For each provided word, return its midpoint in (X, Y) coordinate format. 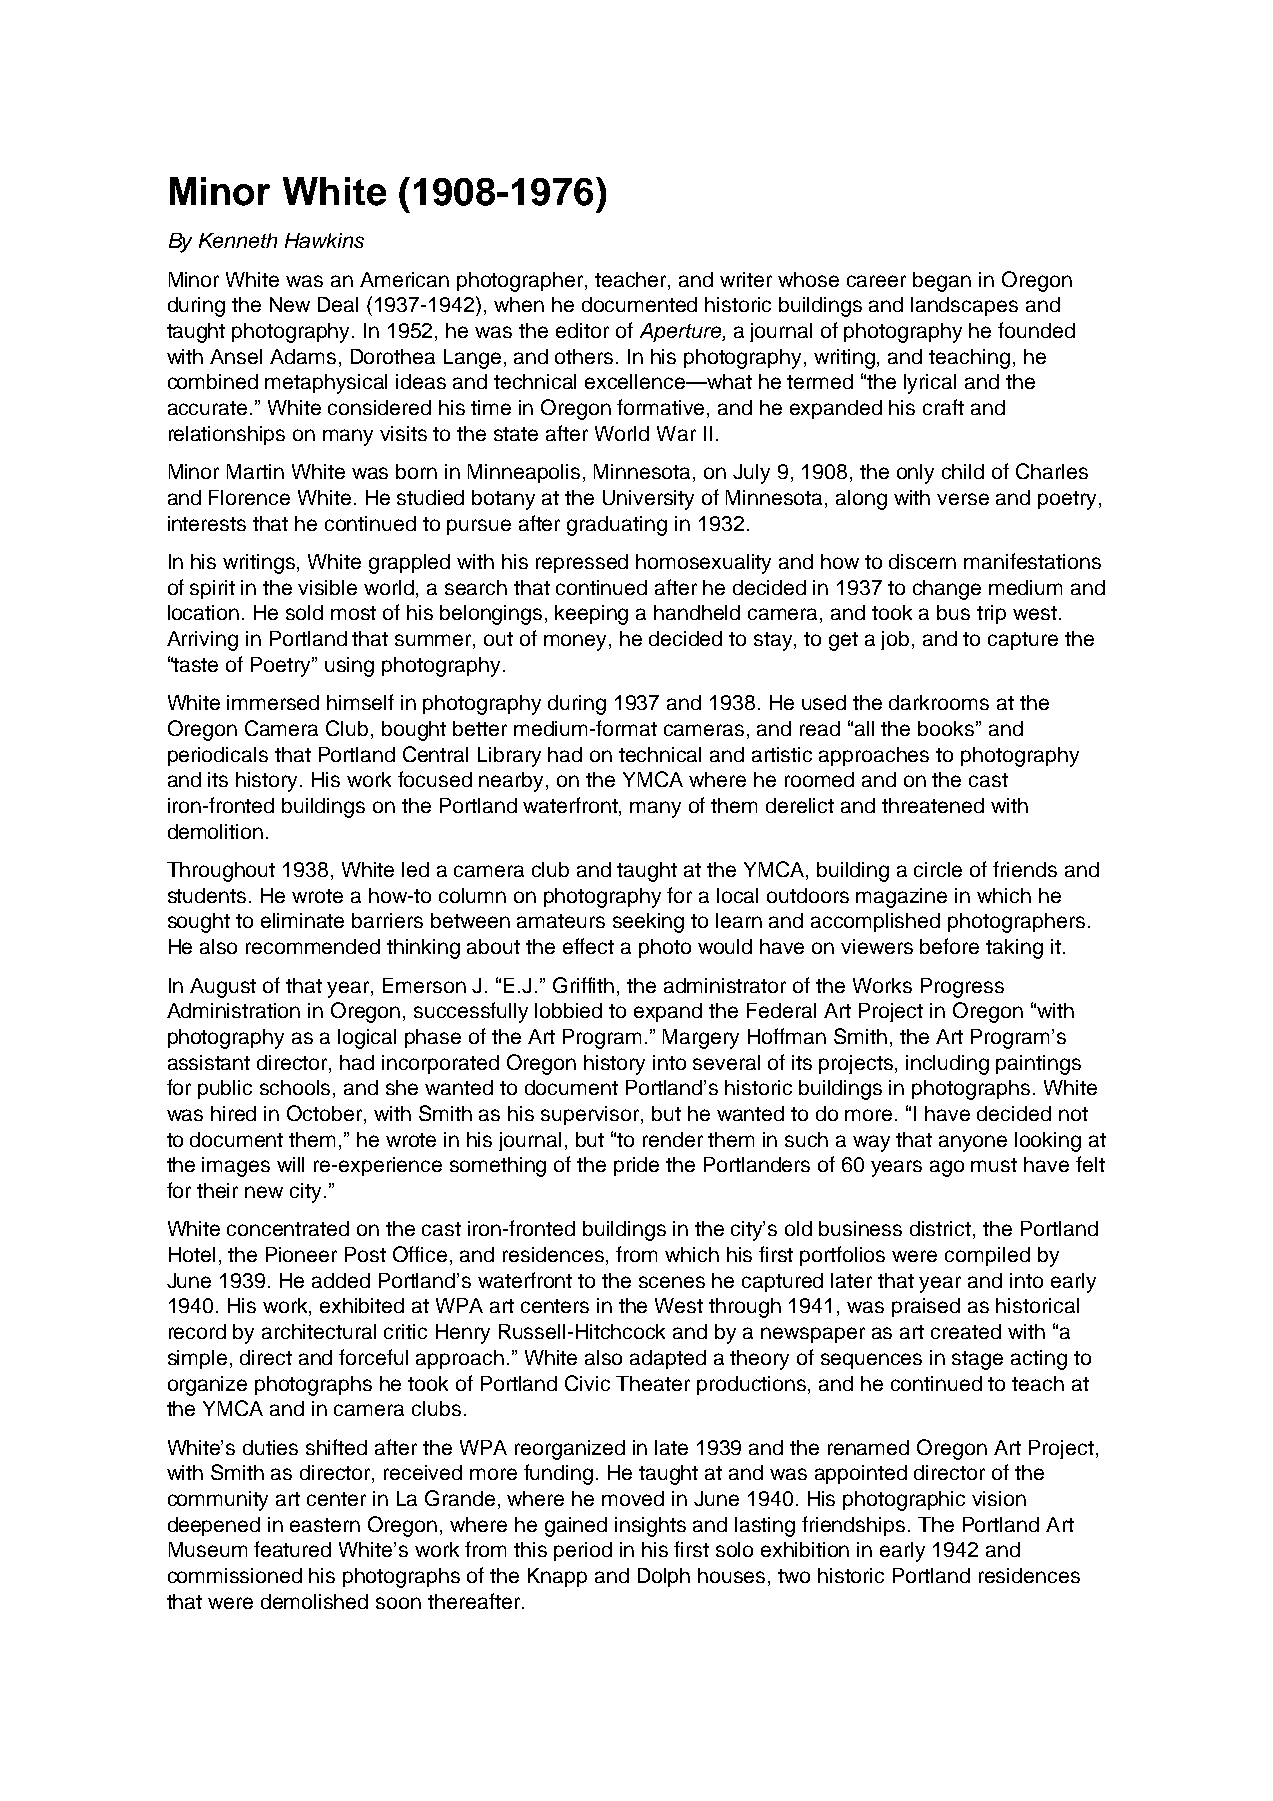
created (966, 1331)
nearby (513, 782)
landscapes (964, 306)
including (947, 1065)
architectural (319, 1331)
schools (297, 1089)
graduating (617, 526)
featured (292, 1549)
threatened (933, 805)
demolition (215, 831)
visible (327, 587)
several (726, 1062)
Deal (338, 304)
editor (582, 330)
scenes (672, 1282)
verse (963, 499)
